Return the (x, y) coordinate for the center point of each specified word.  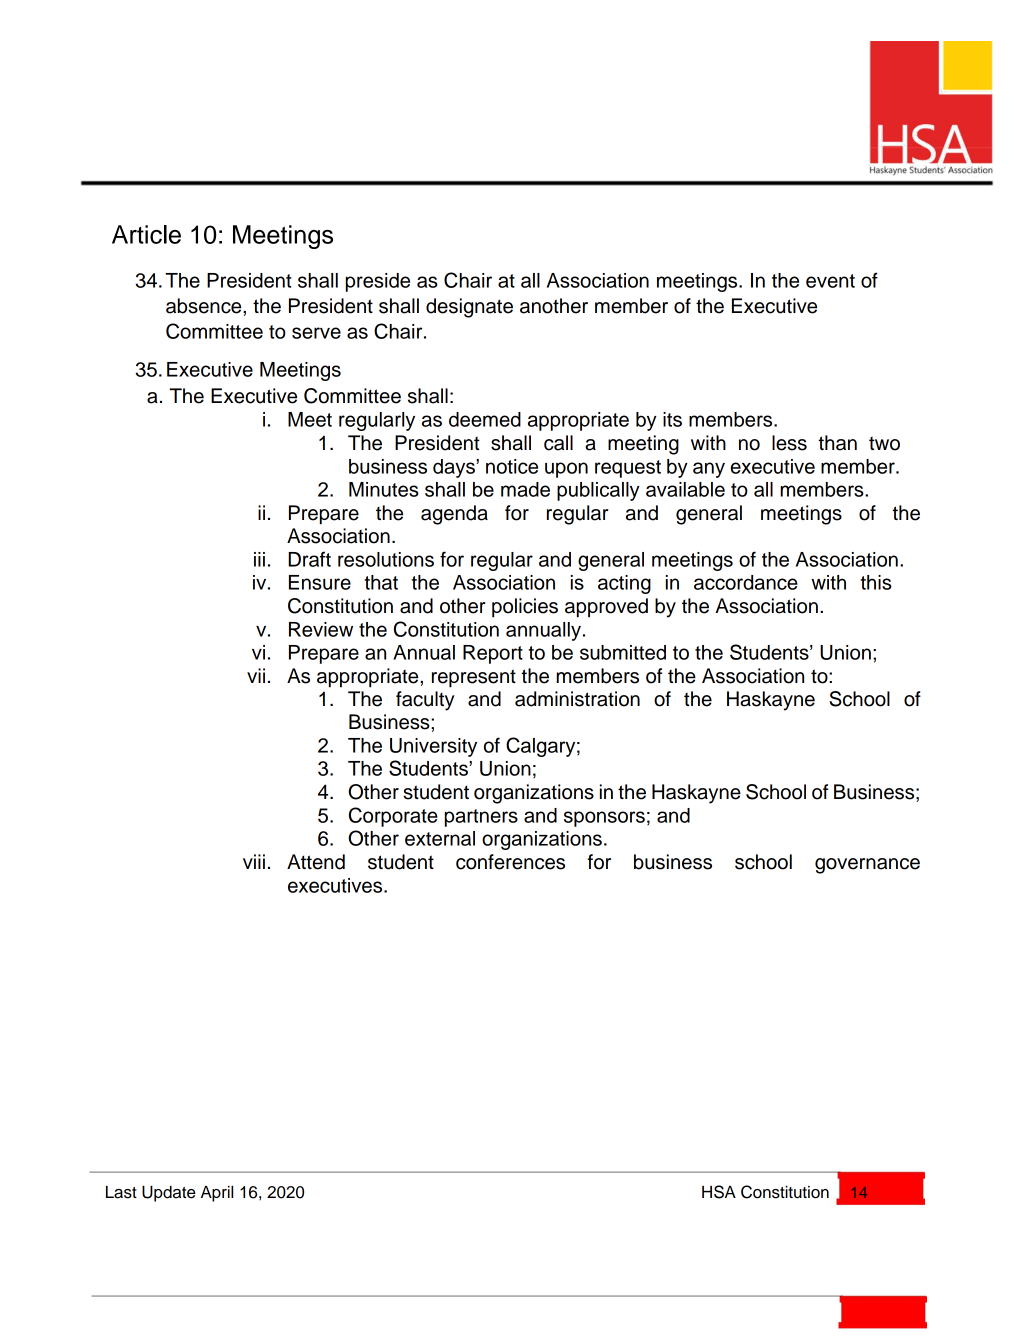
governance (867, 866)
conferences (510, 862)
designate (469, 308)
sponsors (604, 819)
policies (525, 608)
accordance (746, 582)
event (830, 281)
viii (254, 861)
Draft (309, 559)
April (217, 1194)
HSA (719, 1192)
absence (205, 306)
